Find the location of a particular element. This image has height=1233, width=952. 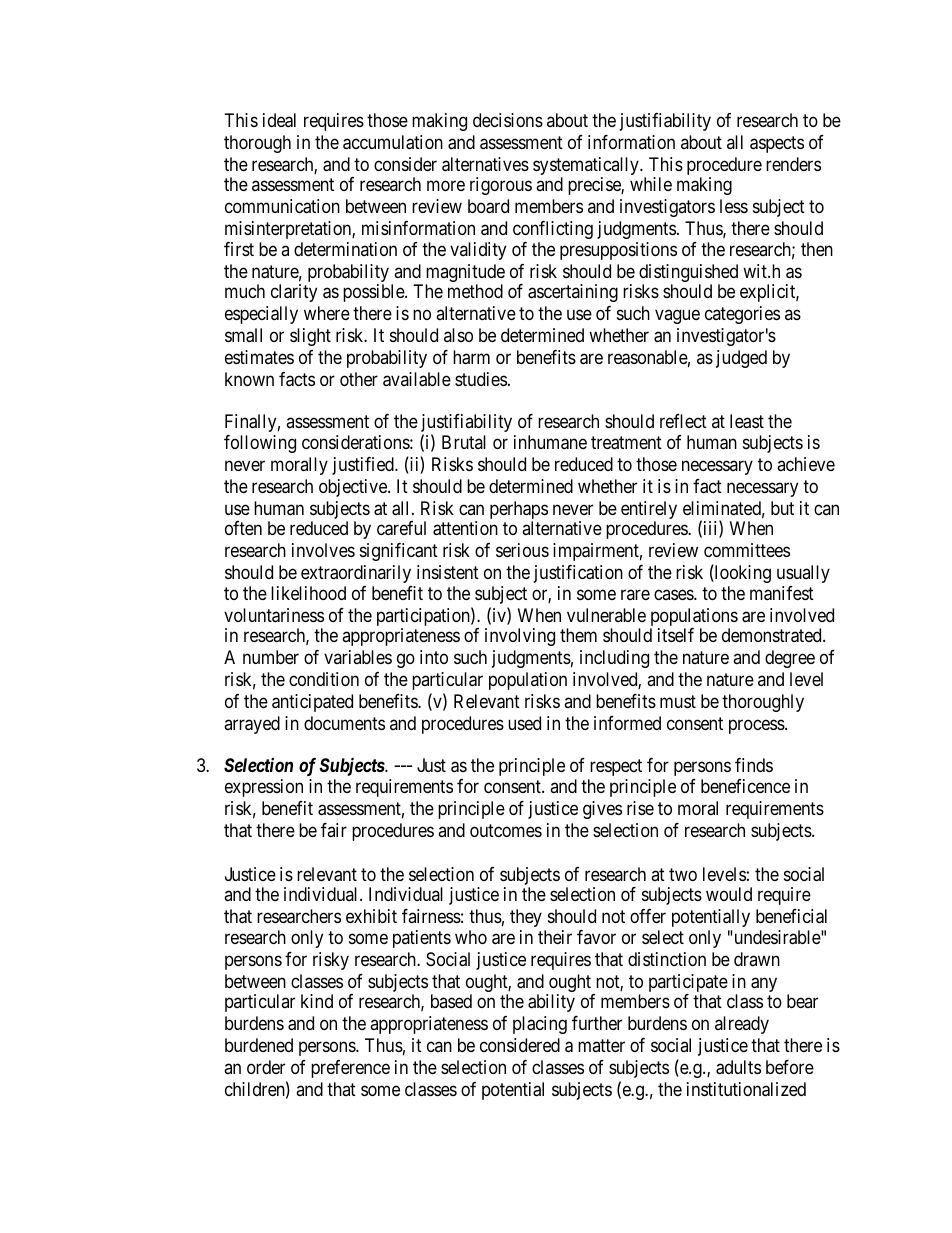

finds is located at coordinates (754, 765).
